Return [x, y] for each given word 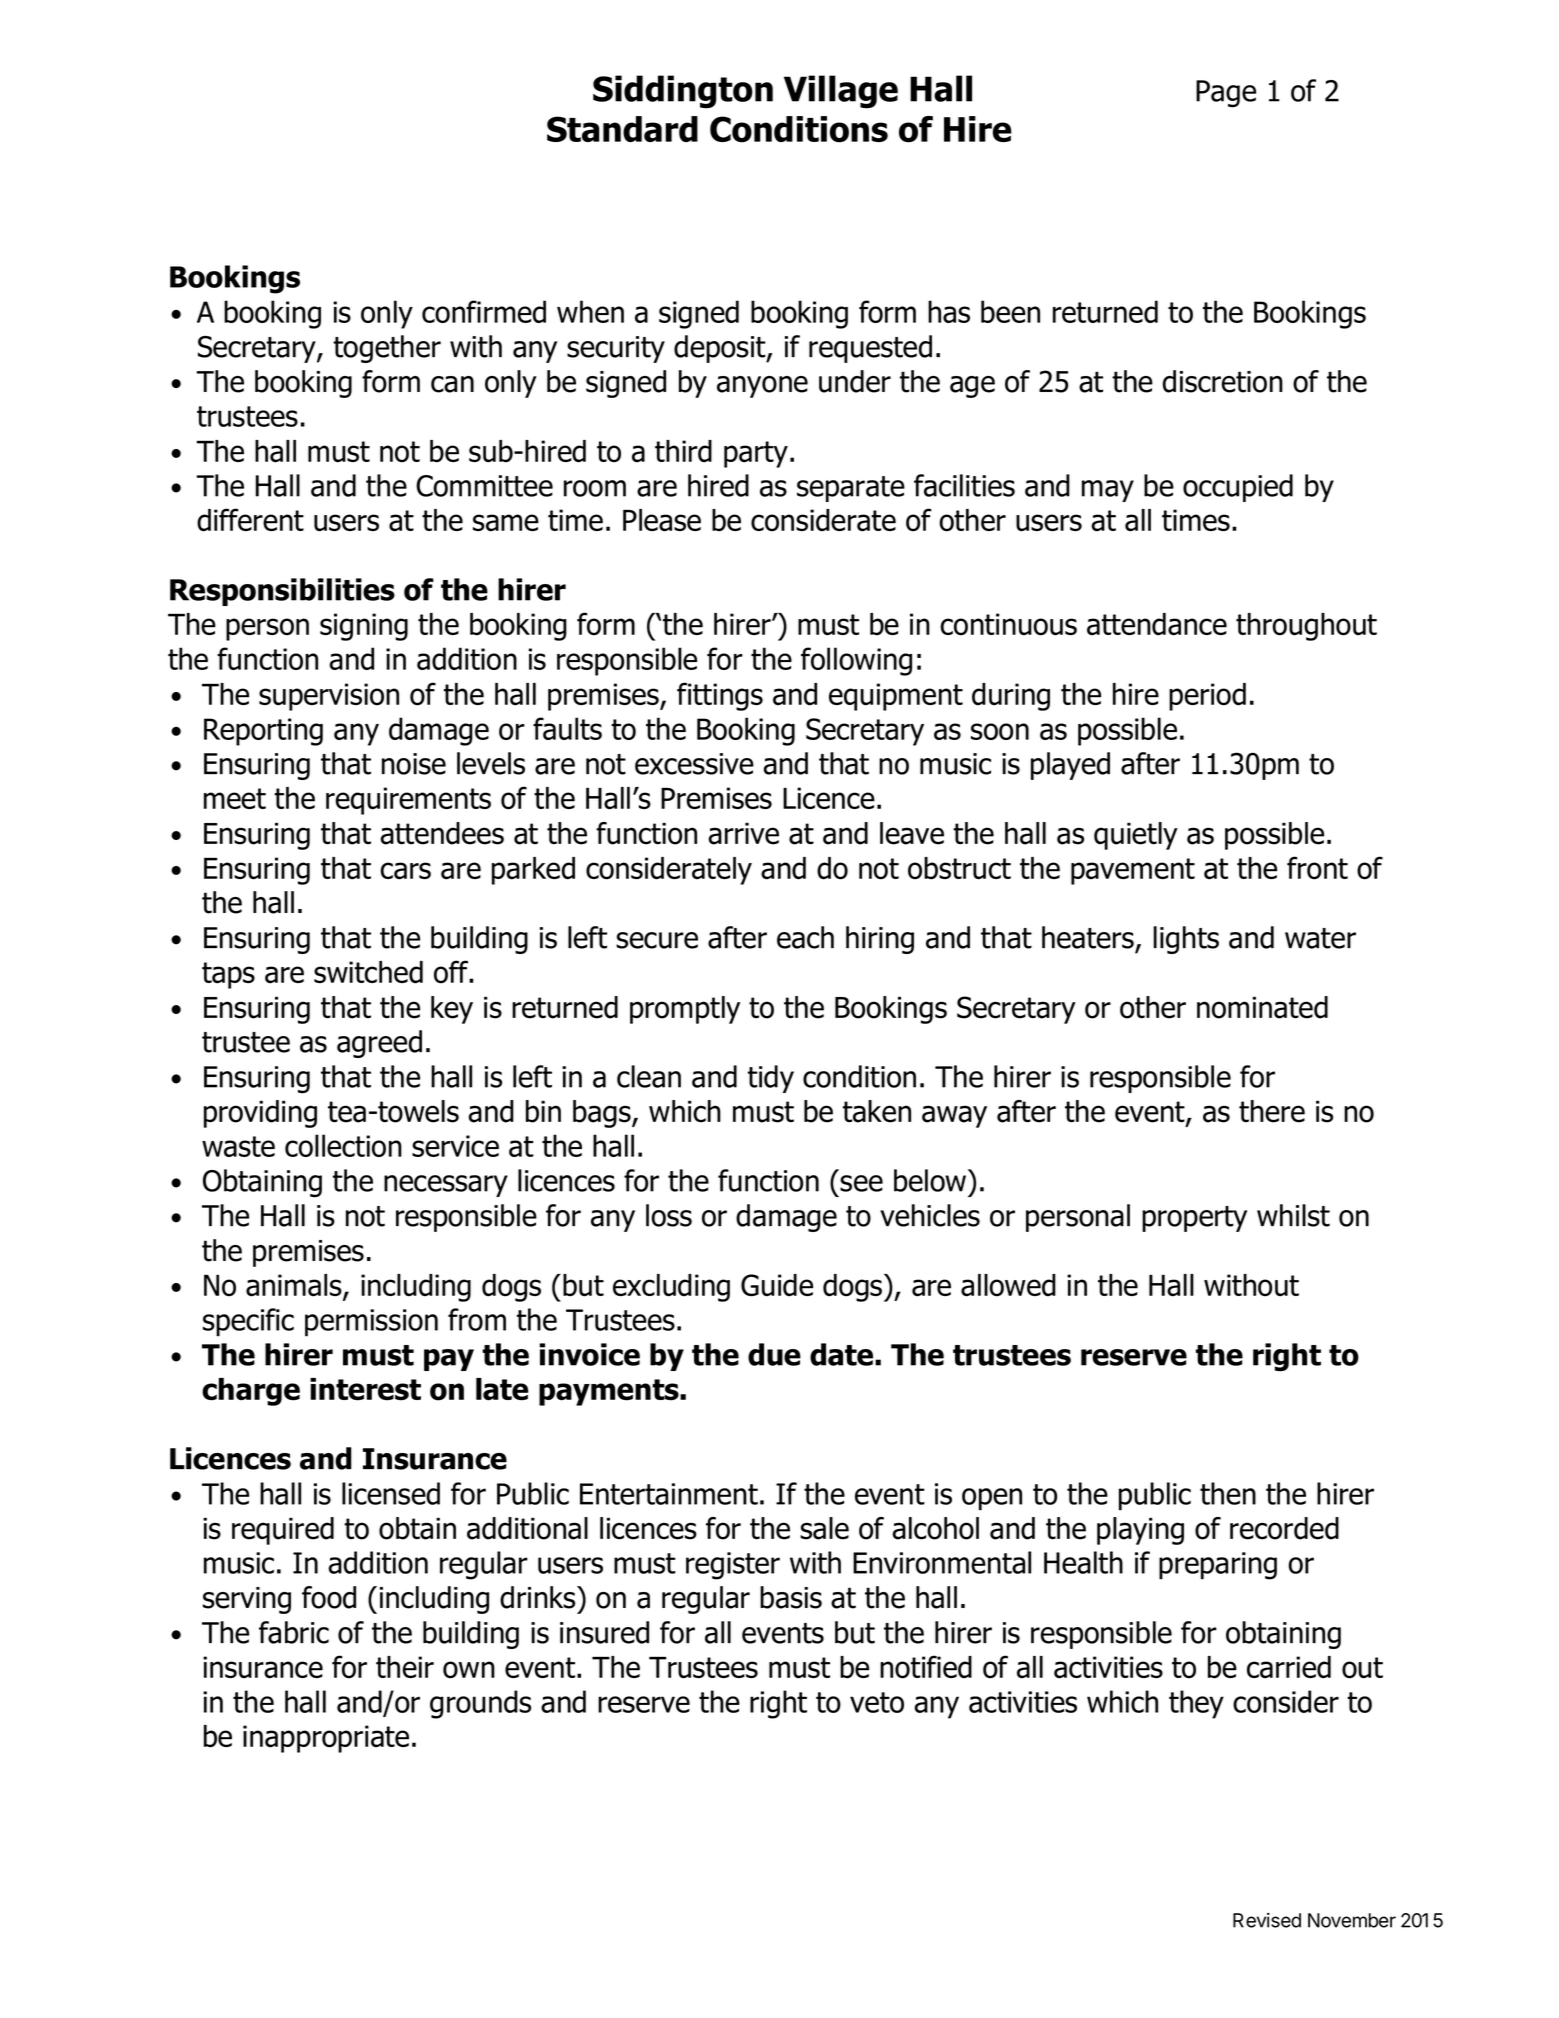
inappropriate [326, 1739]
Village [841, 92]
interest [365, 1389]
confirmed [484, 311]
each [805, 937]
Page [1226, 94]
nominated [1262, 1007]
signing [364, 627]
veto [877, 1702]
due [774, 1354]
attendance [1157, 624]
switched [368, 972]
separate [851, 489]
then [1228, 1493]
